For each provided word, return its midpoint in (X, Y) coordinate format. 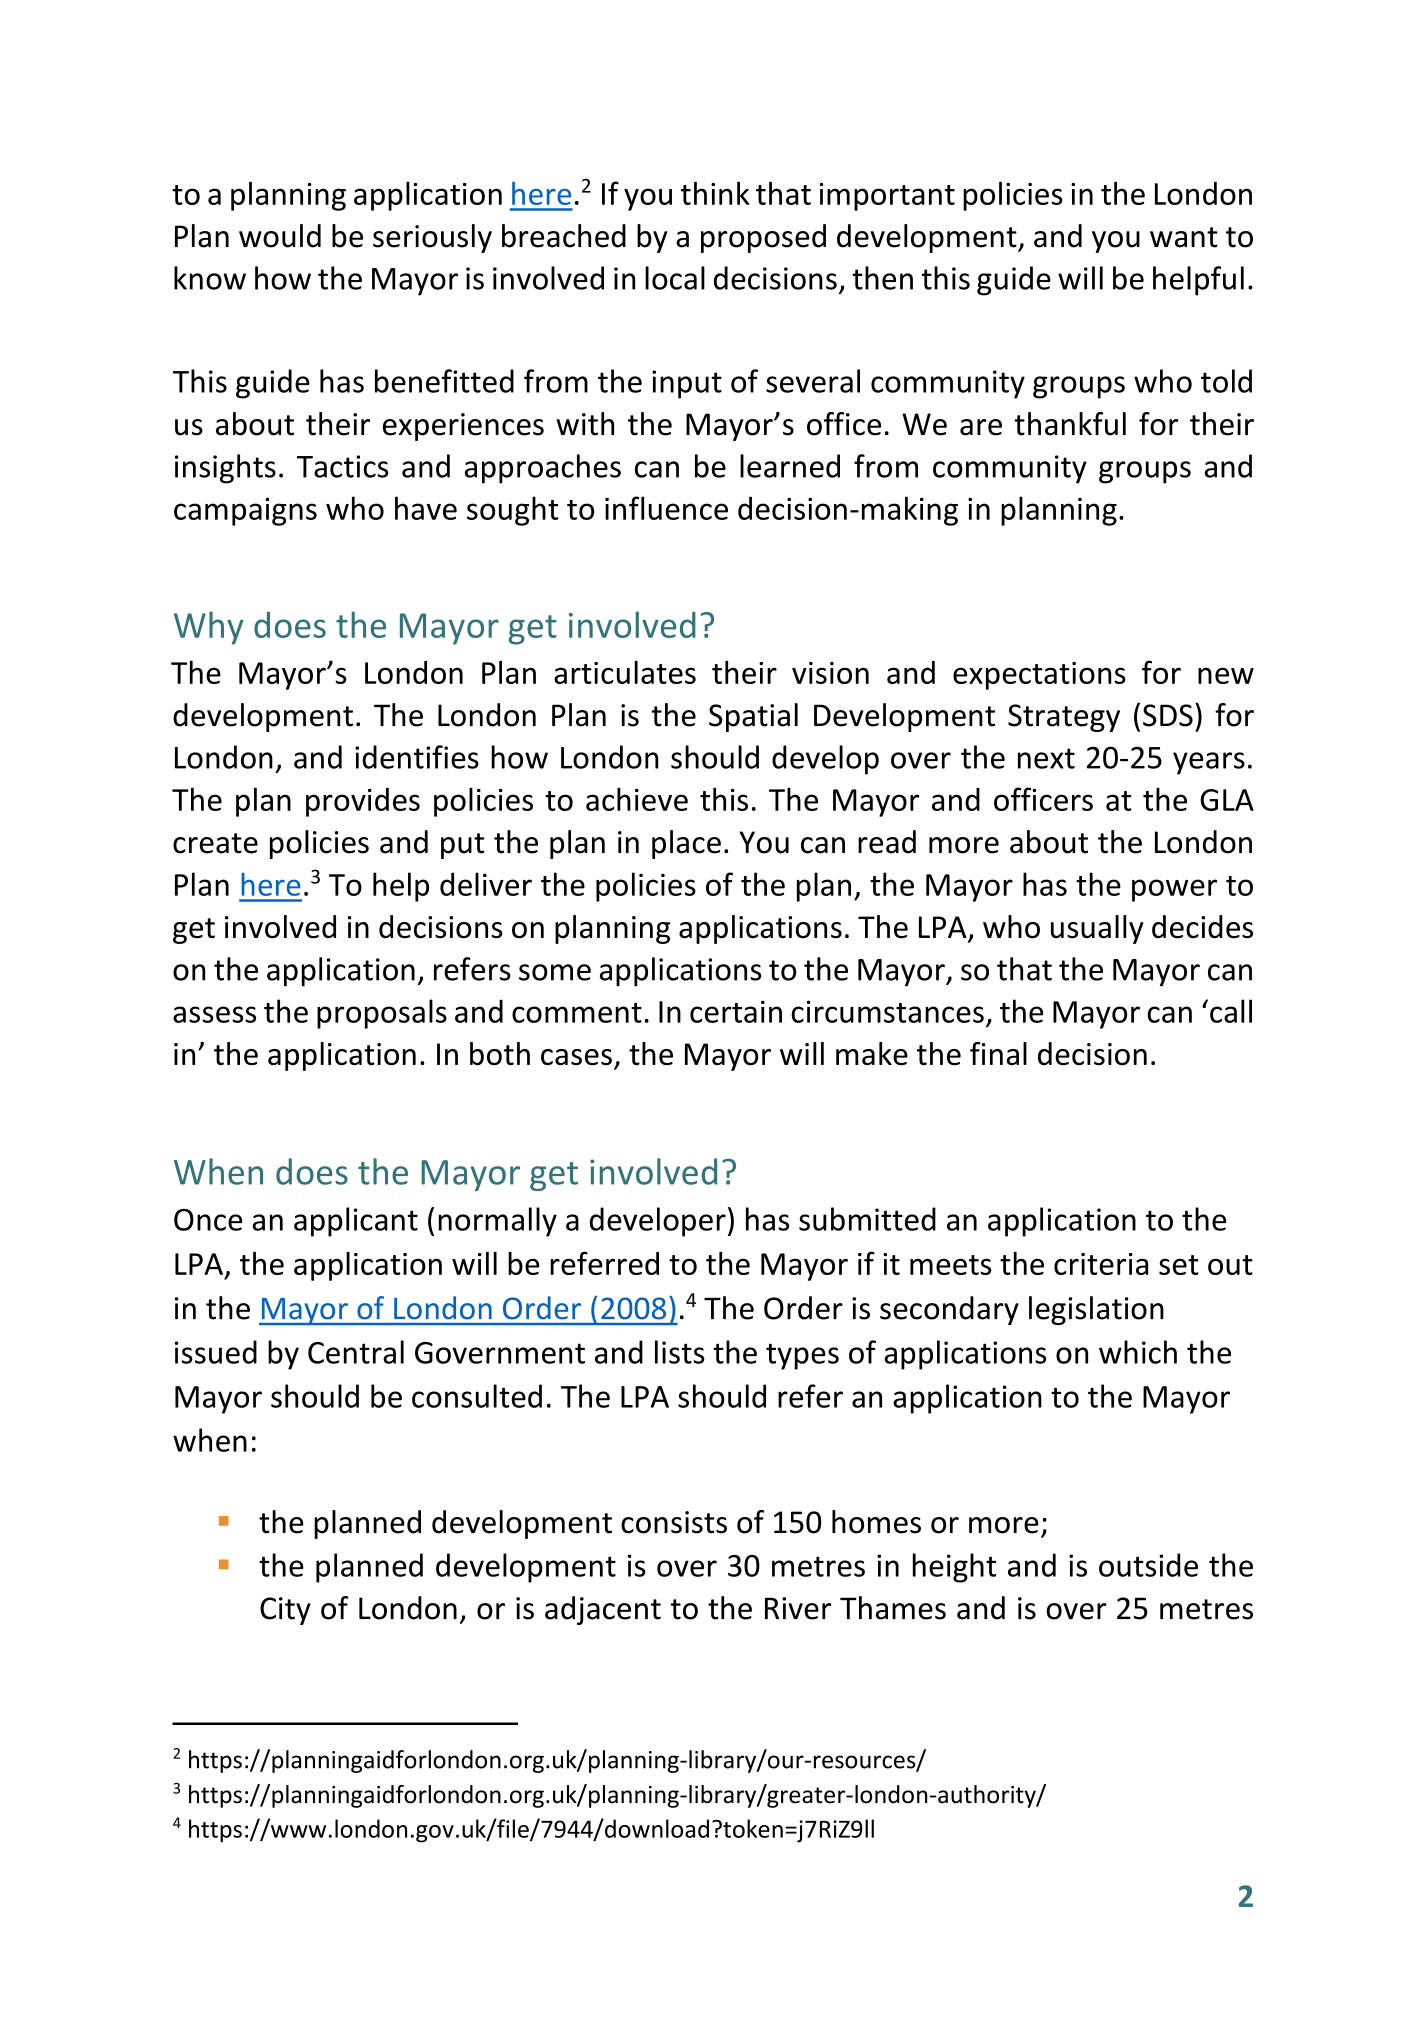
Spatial (753, 717)
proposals (382, 1014)
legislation (1096, 1310)
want (1184, 237)
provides (363, 802)
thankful (1070, 424)
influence (666, 508)
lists (680, 1352)
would (280, 236)
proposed (763, 238)
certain (736, 1011)
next (1046, 758)
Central (356, 1352)
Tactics (343, 466)
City (285, 1611)
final (998, 1053)
